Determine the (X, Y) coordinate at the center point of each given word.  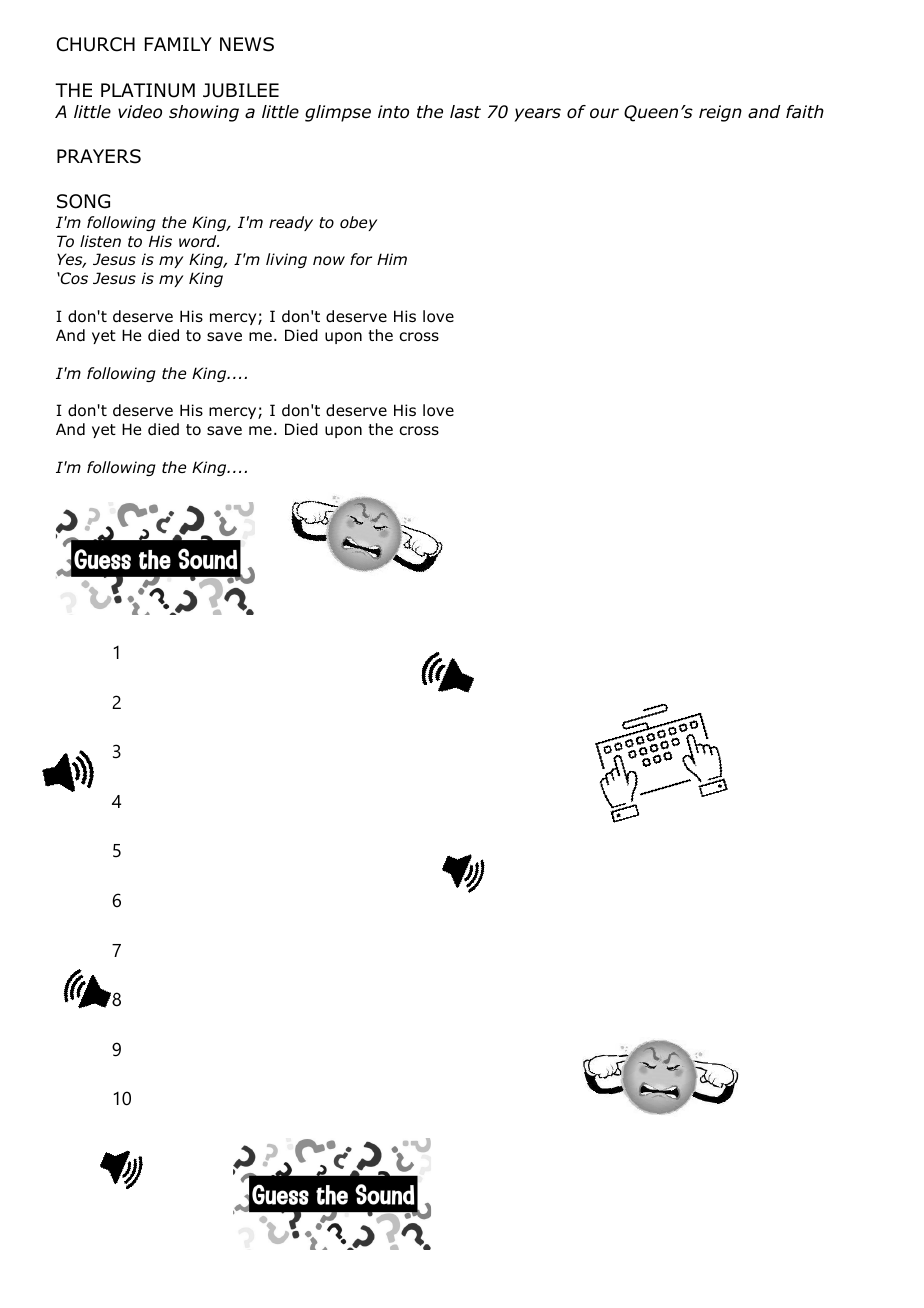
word (199, 241)
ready (291, 223)
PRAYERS (99, 156)
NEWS (247, 44)
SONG (83, 201)
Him (392, 259)
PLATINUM (148, 90)
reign (720, 113)
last (465, 112)
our (604, 113)
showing (204, 113)
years (537, 115)
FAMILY (178, 44)
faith (805, 112)
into (393, 112)
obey (358, 223)
